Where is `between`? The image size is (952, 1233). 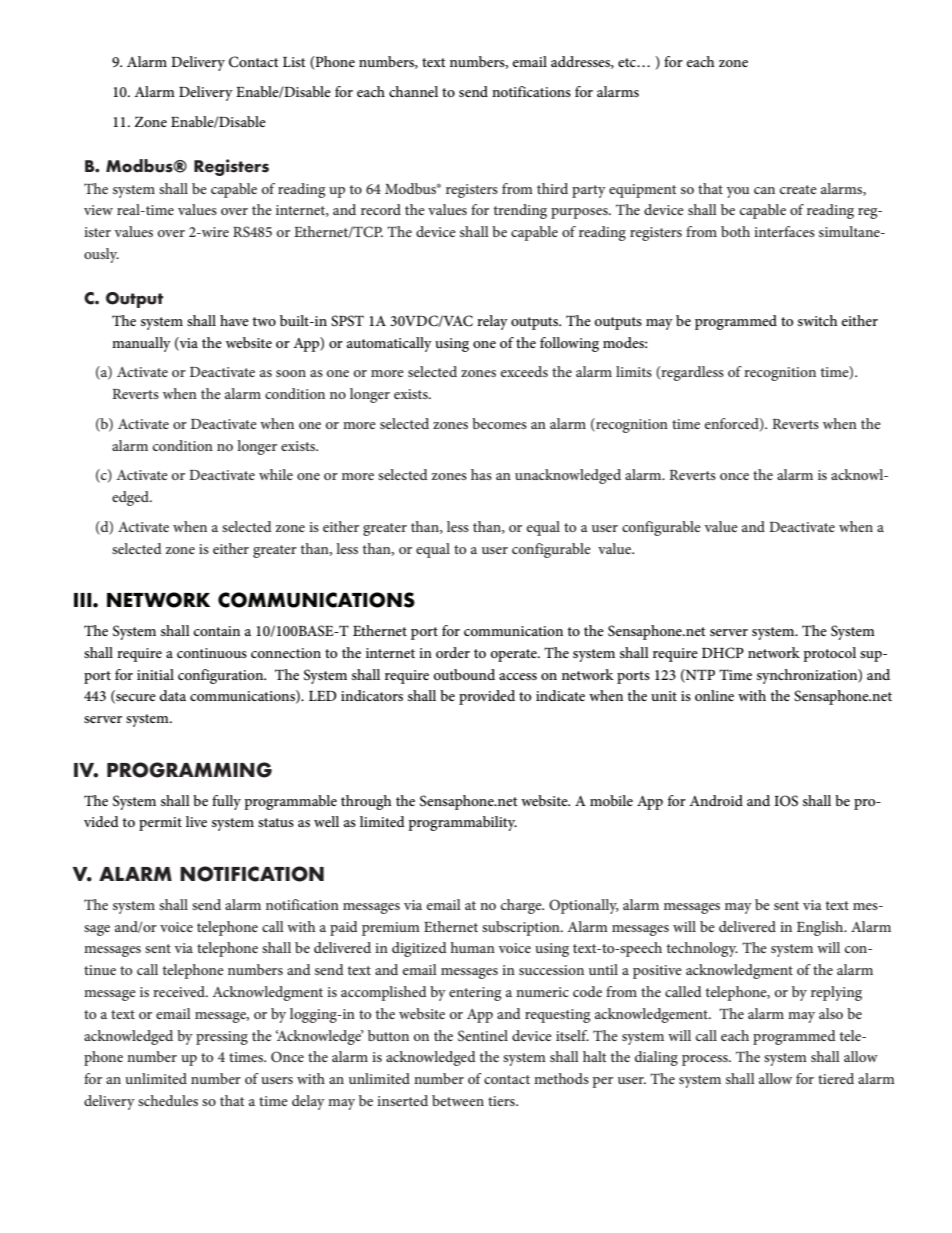
between is located at coordinates (458, 1100).
